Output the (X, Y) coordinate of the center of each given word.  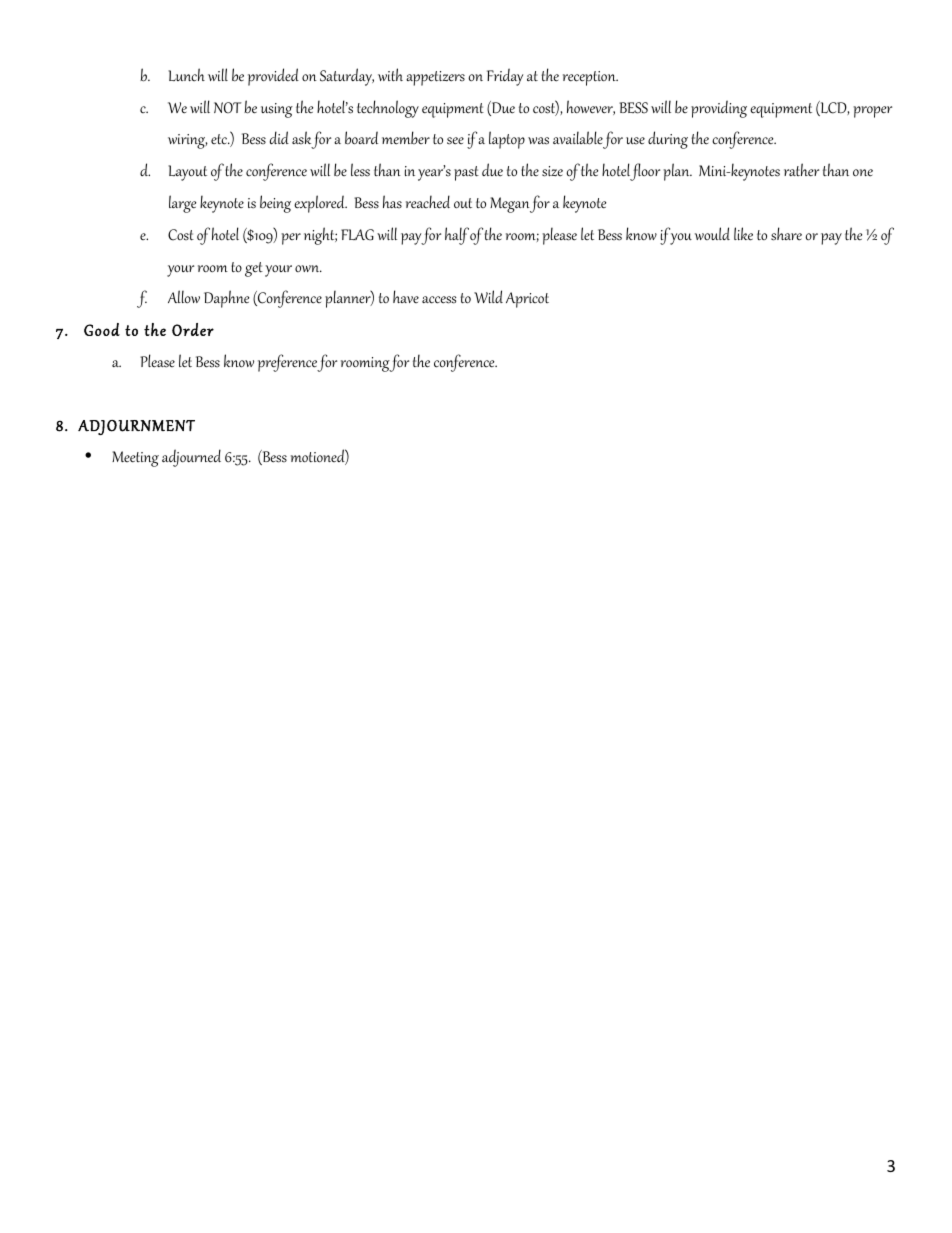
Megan (510, 205)
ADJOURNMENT (136, 427)
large (182, 204)
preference (288, 363)
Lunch (186, 75)
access (439, 300)
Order (193, 329)
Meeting (135, 459)
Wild (488, 296)
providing (719, 109)
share (786, 234)
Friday (505, 77)
